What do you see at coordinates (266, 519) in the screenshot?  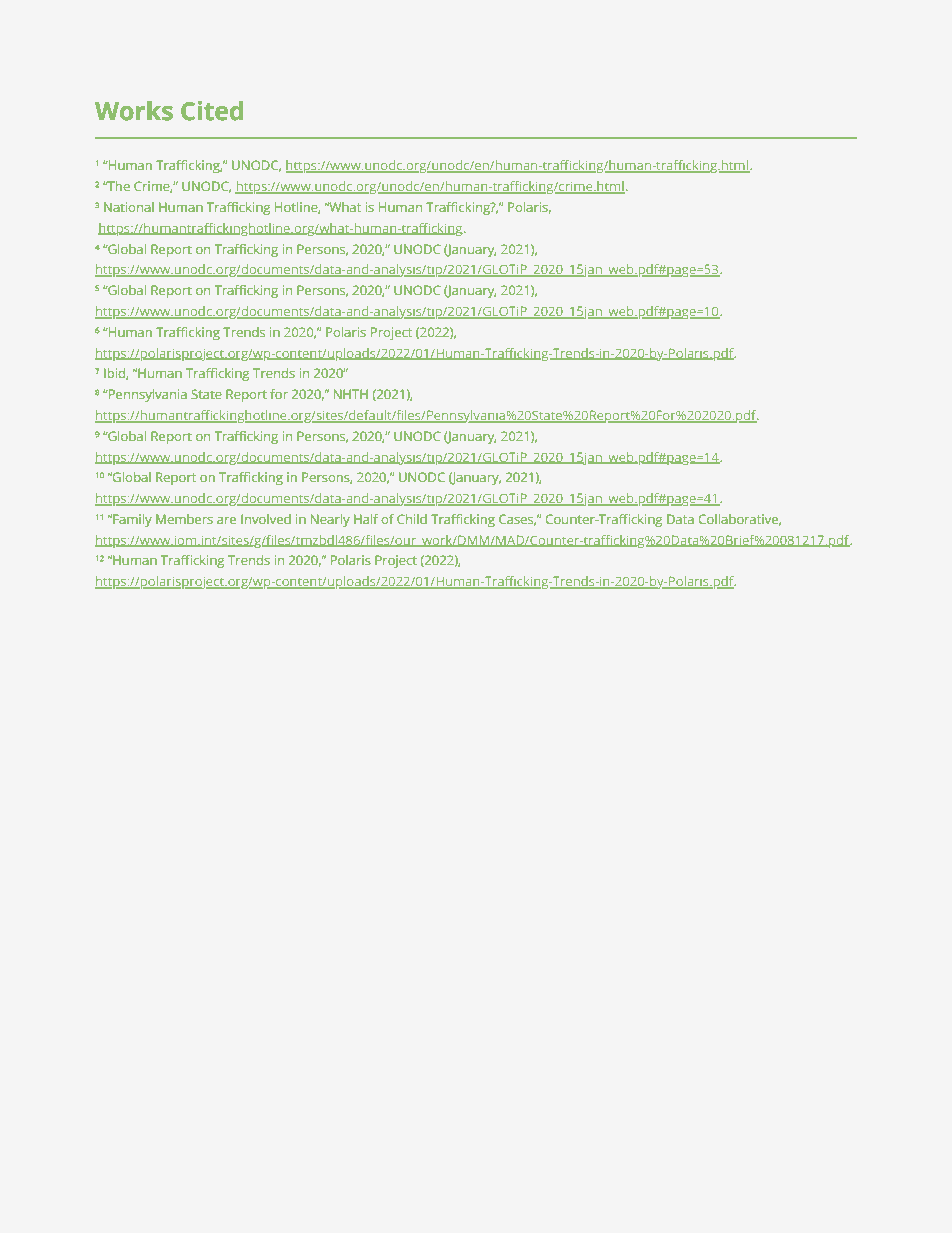 I see `Involved` at bounding box center [266, 519].
